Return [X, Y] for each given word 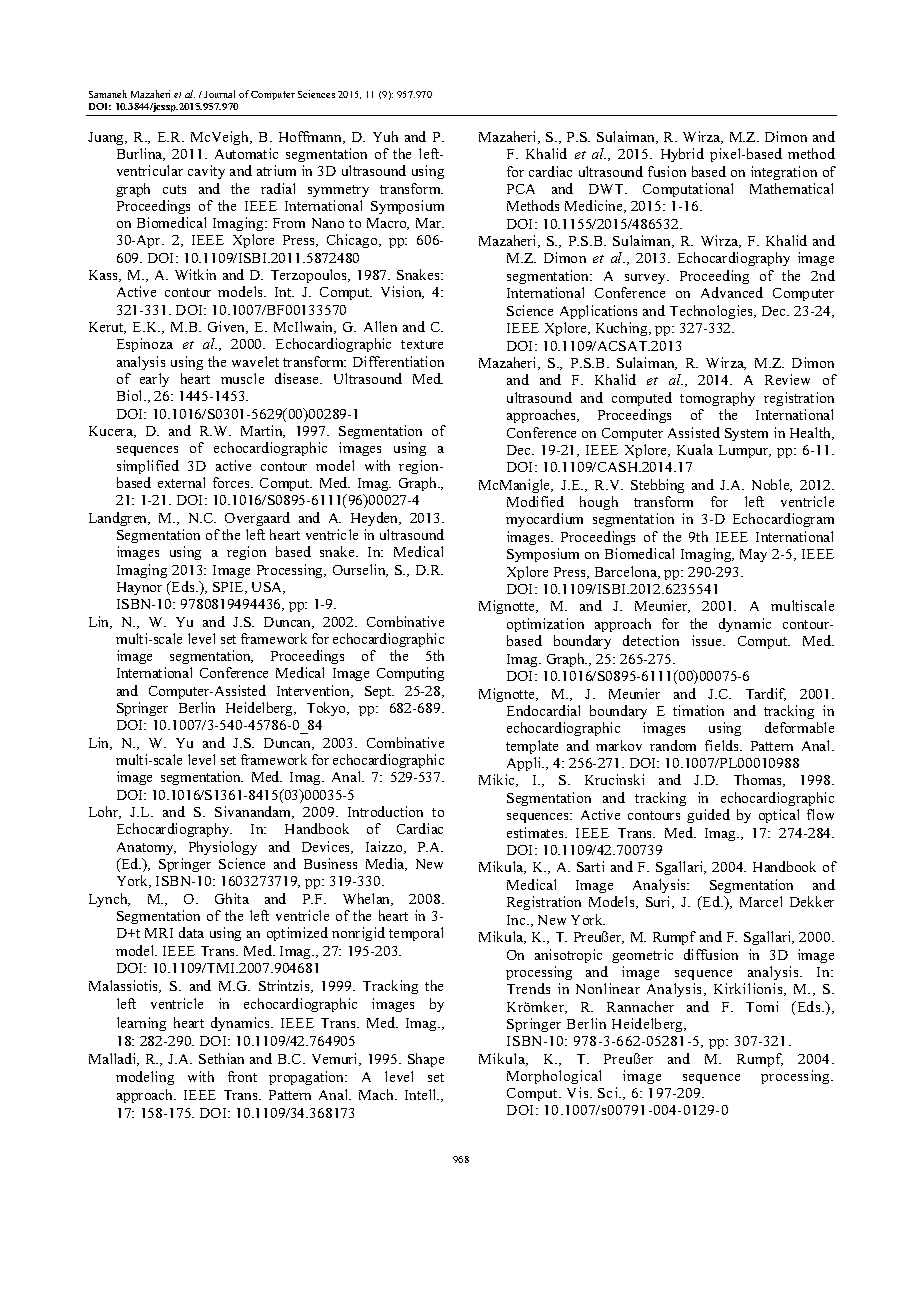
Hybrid [682, 155]
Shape [426, 1060]
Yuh [385, 136]
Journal [219, 94]
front [242, 1076]
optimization [545, 625]
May [753, 555]
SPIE [229, 588]
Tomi [762, 1006]
